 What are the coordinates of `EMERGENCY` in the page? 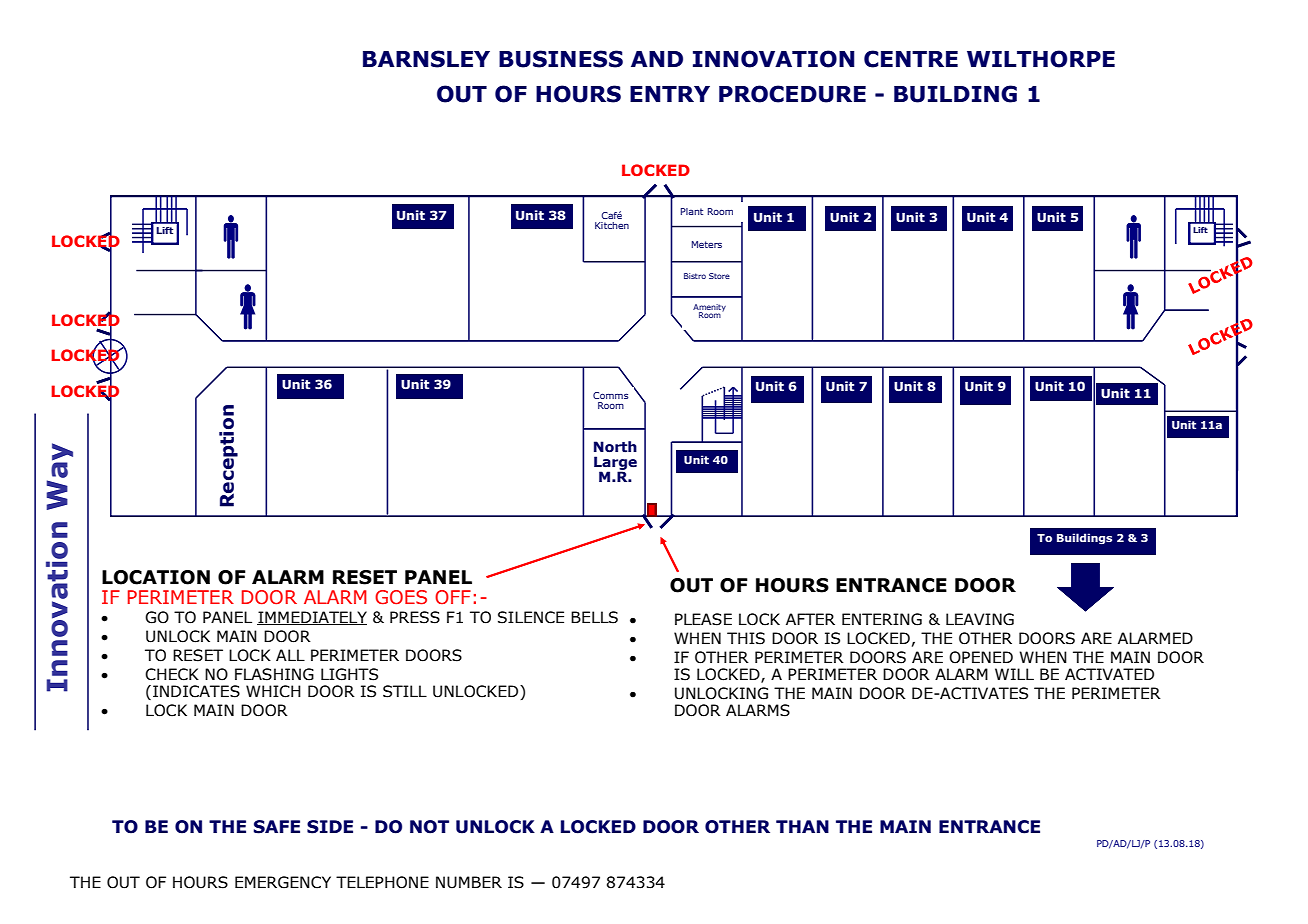 It's located at (283, 882).
